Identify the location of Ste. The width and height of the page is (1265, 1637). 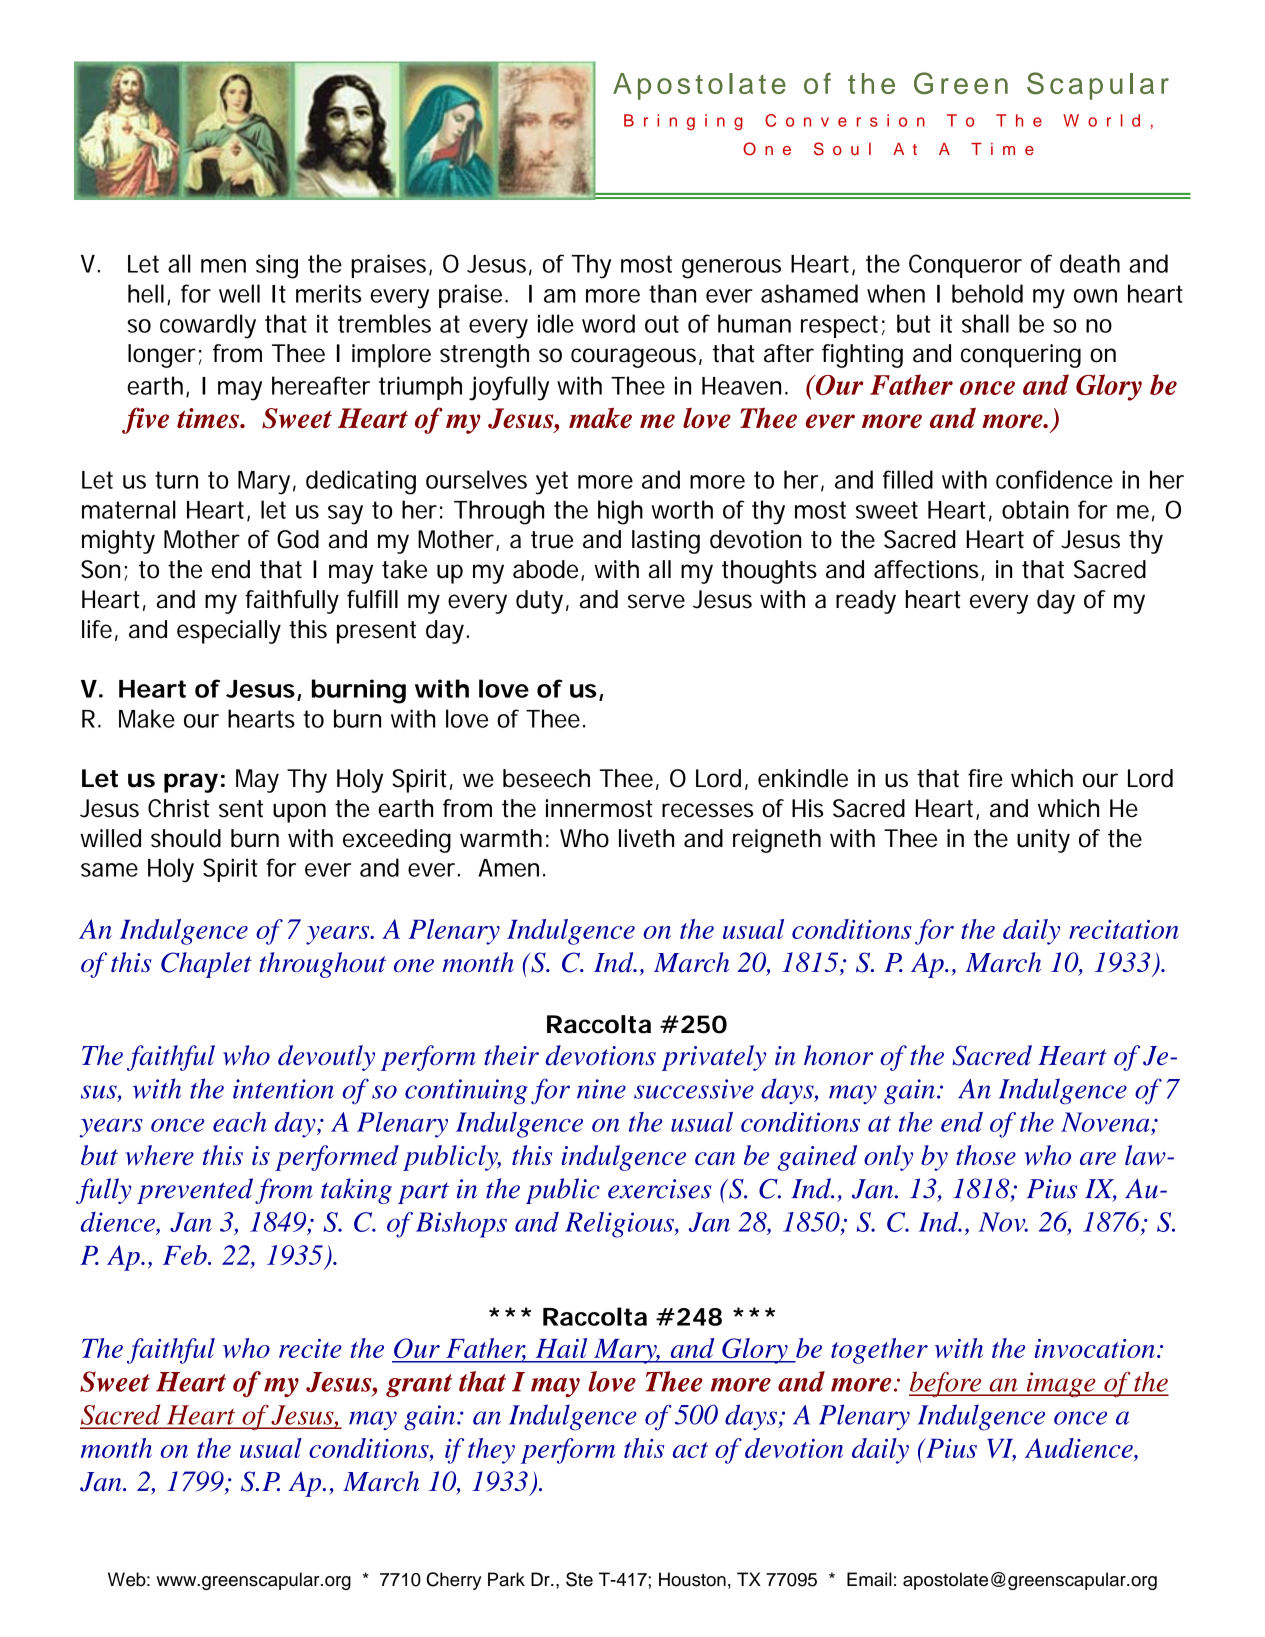
(579, 1579).
